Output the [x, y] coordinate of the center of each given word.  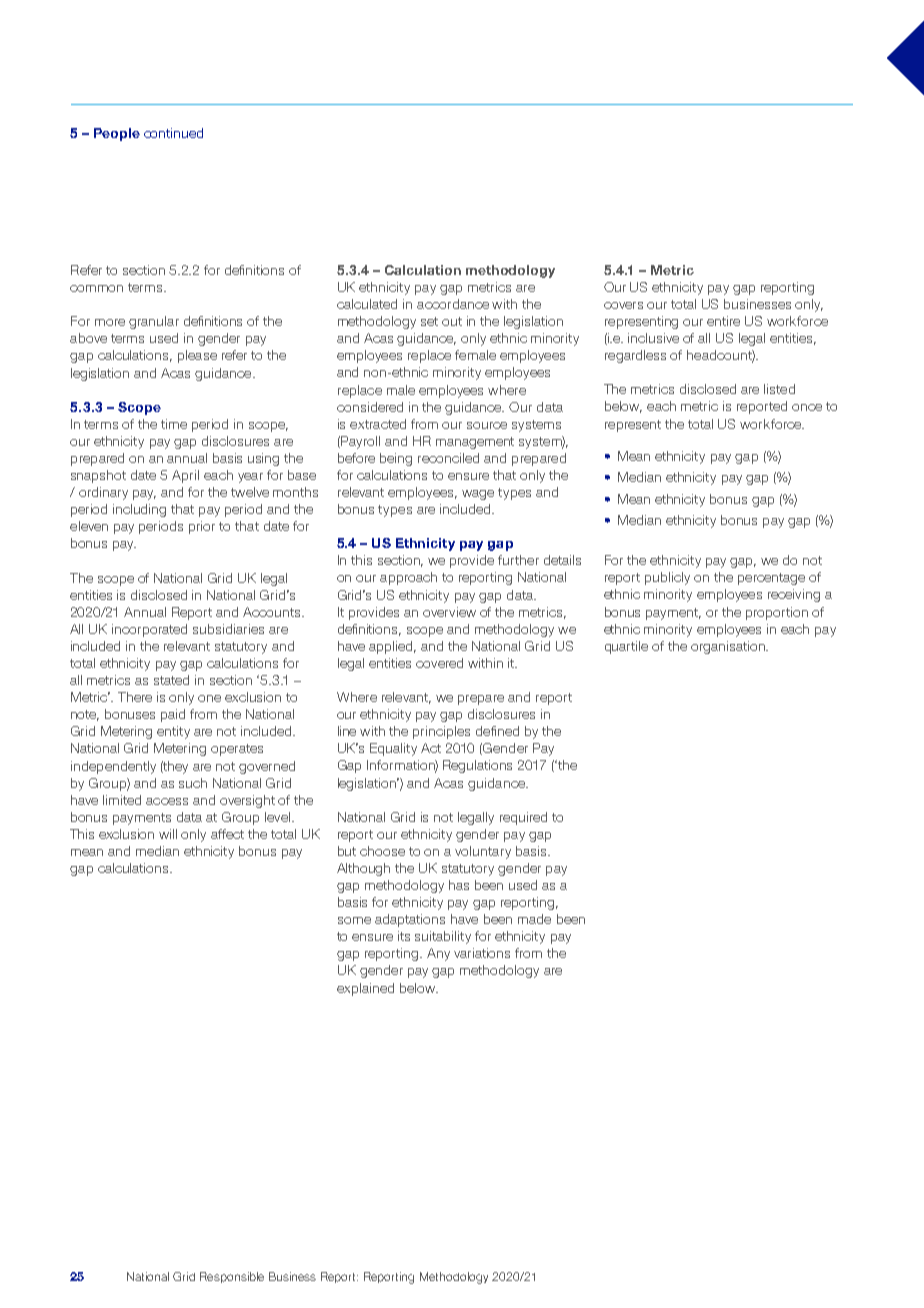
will [168, 834]
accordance [453, 304]
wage [478, 495]
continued [173, 133]
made [534, 919]
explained [365, 989]
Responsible [232, 1277]
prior [202, 527]
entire [723, 321]
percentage [771, 579]
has [459, 885]
